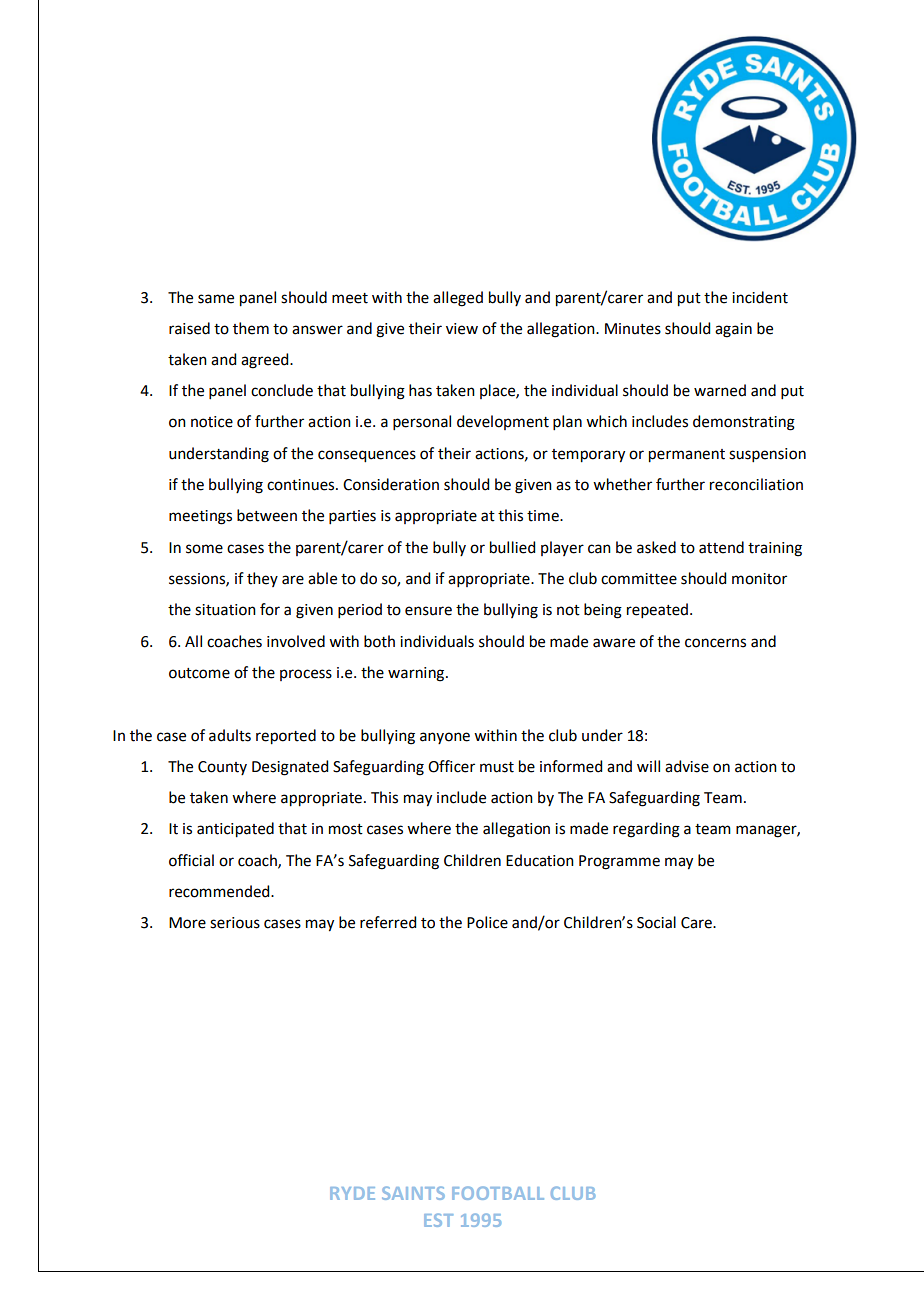 This page has width=924, height=1308. Describe the element at coordinates (438, 1220) in the page. I see `EST` at that location.
